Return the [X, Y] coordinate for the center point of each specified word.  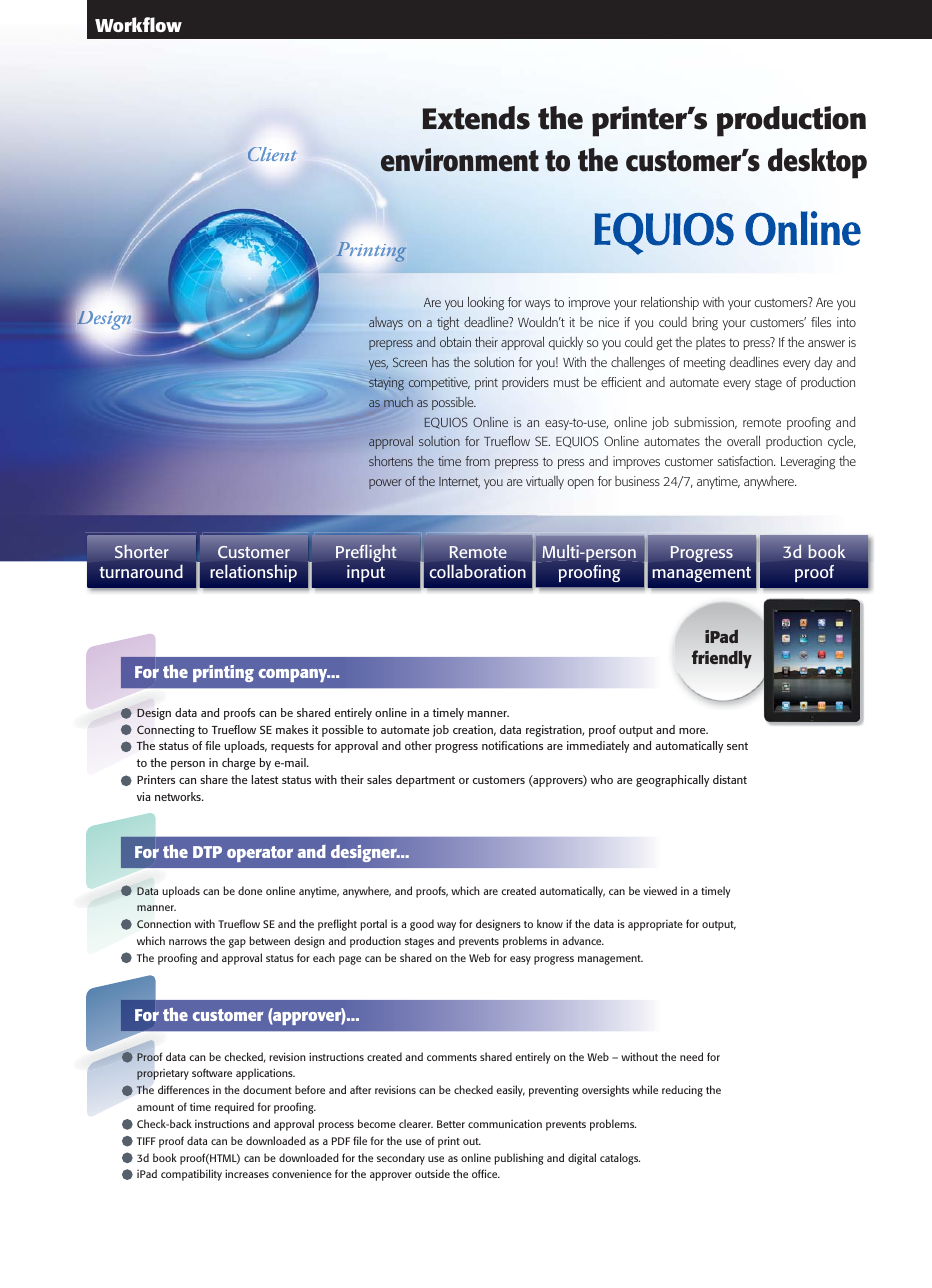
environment [460, 160]
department [425, 781]
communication [505, 1123]
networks [179, 796]
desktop [817, 163]
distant [730, 779]
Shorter [142, 551]
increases [247, 1173]
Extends [476, 118]
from [477, 461]
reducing [682, 1091]
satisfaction [746, 461]
